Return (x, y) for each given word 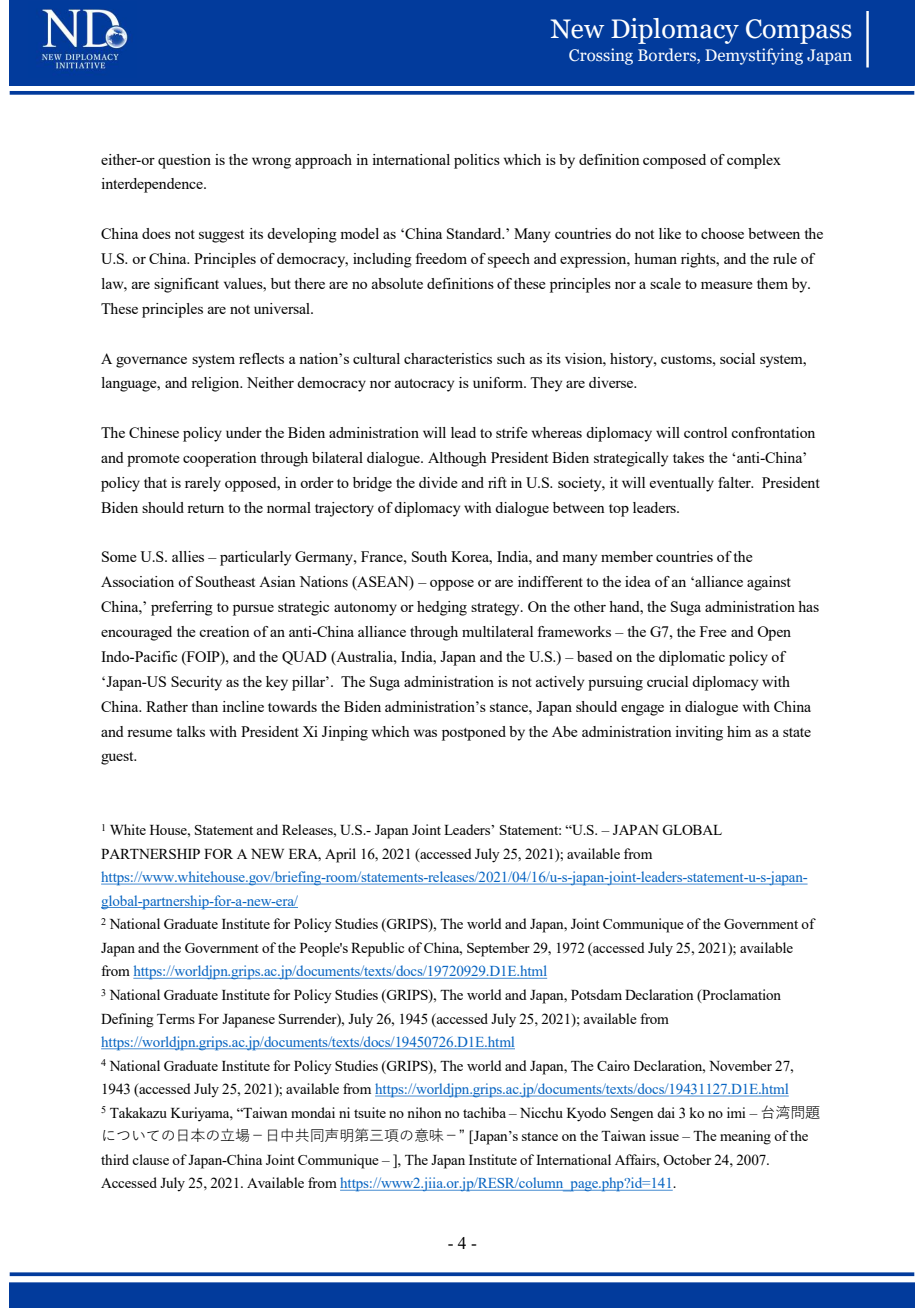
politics (477, 161)
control (705, 432)
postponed (474, 733)
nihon (424, 1112)
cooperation (220, 459)
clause (150, 1159)
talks (190, 731)
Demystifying (754, 56)
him (739, 731)
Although (457, 459)
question (184, 161)
